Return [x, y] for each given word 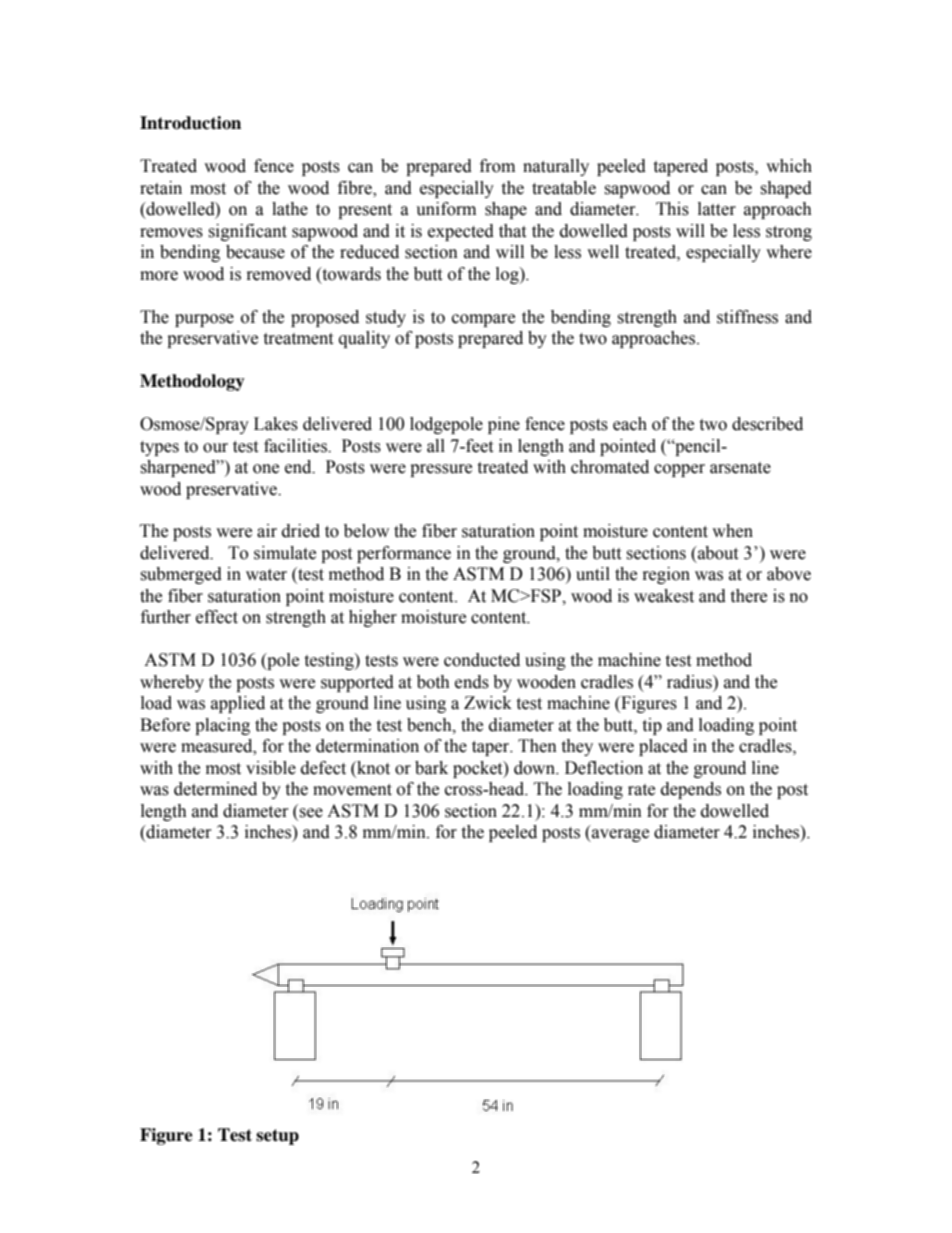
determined [215, 789]
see [311, 813]
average [619, 835]
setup [277, 1137]
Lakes [276, 424]
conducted [482, 660]
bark [431, 768]
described [767, 424]
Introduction [190, 123]
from [497, 166]
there [748, 596]
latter [717, 209]
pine [504, 425]
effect [217, 617]
